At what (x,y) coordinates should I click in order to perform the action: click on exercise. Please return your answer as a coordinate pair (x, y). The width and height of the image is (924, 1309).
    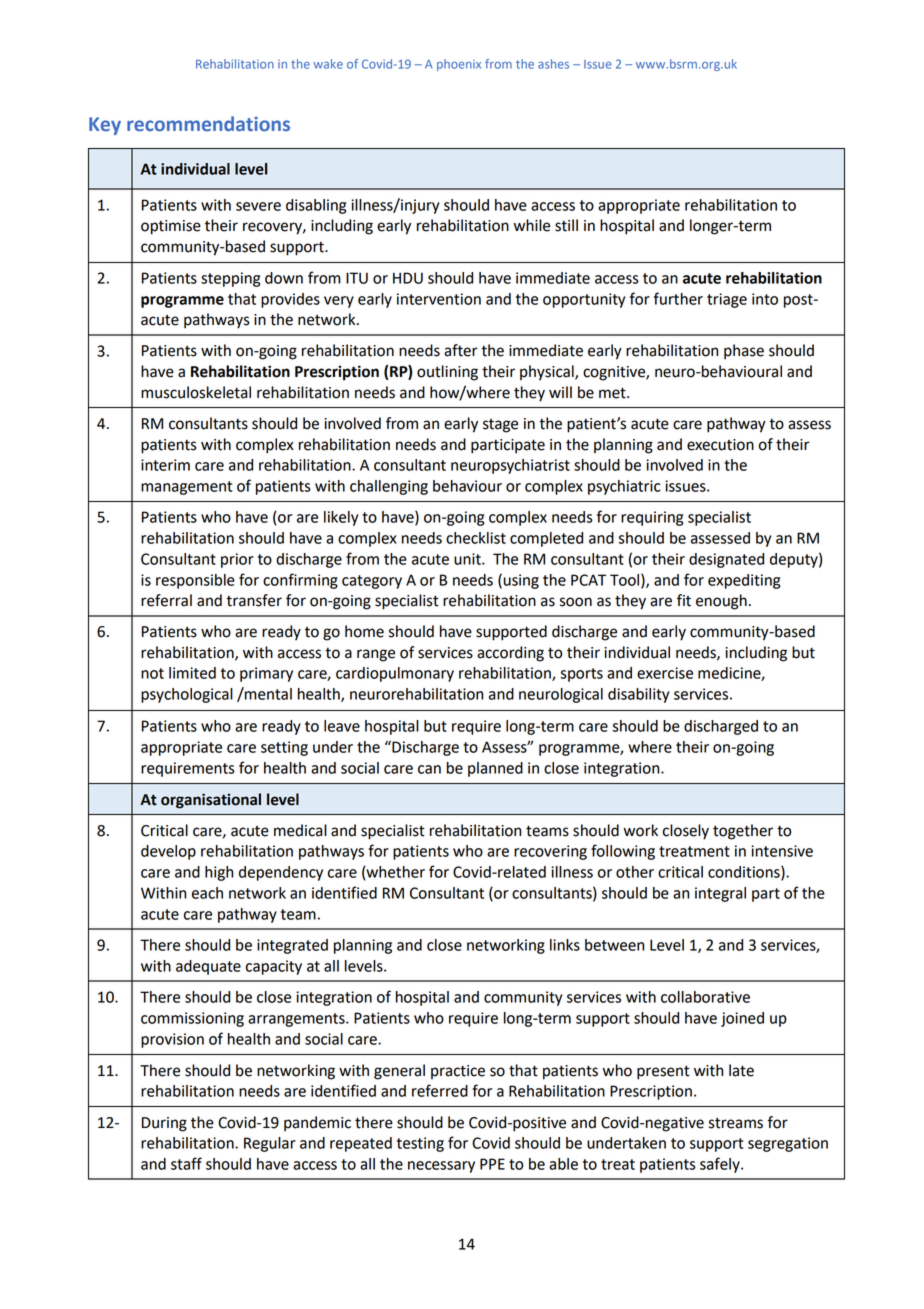
    Looking at the image, I should click on (665, 673).
